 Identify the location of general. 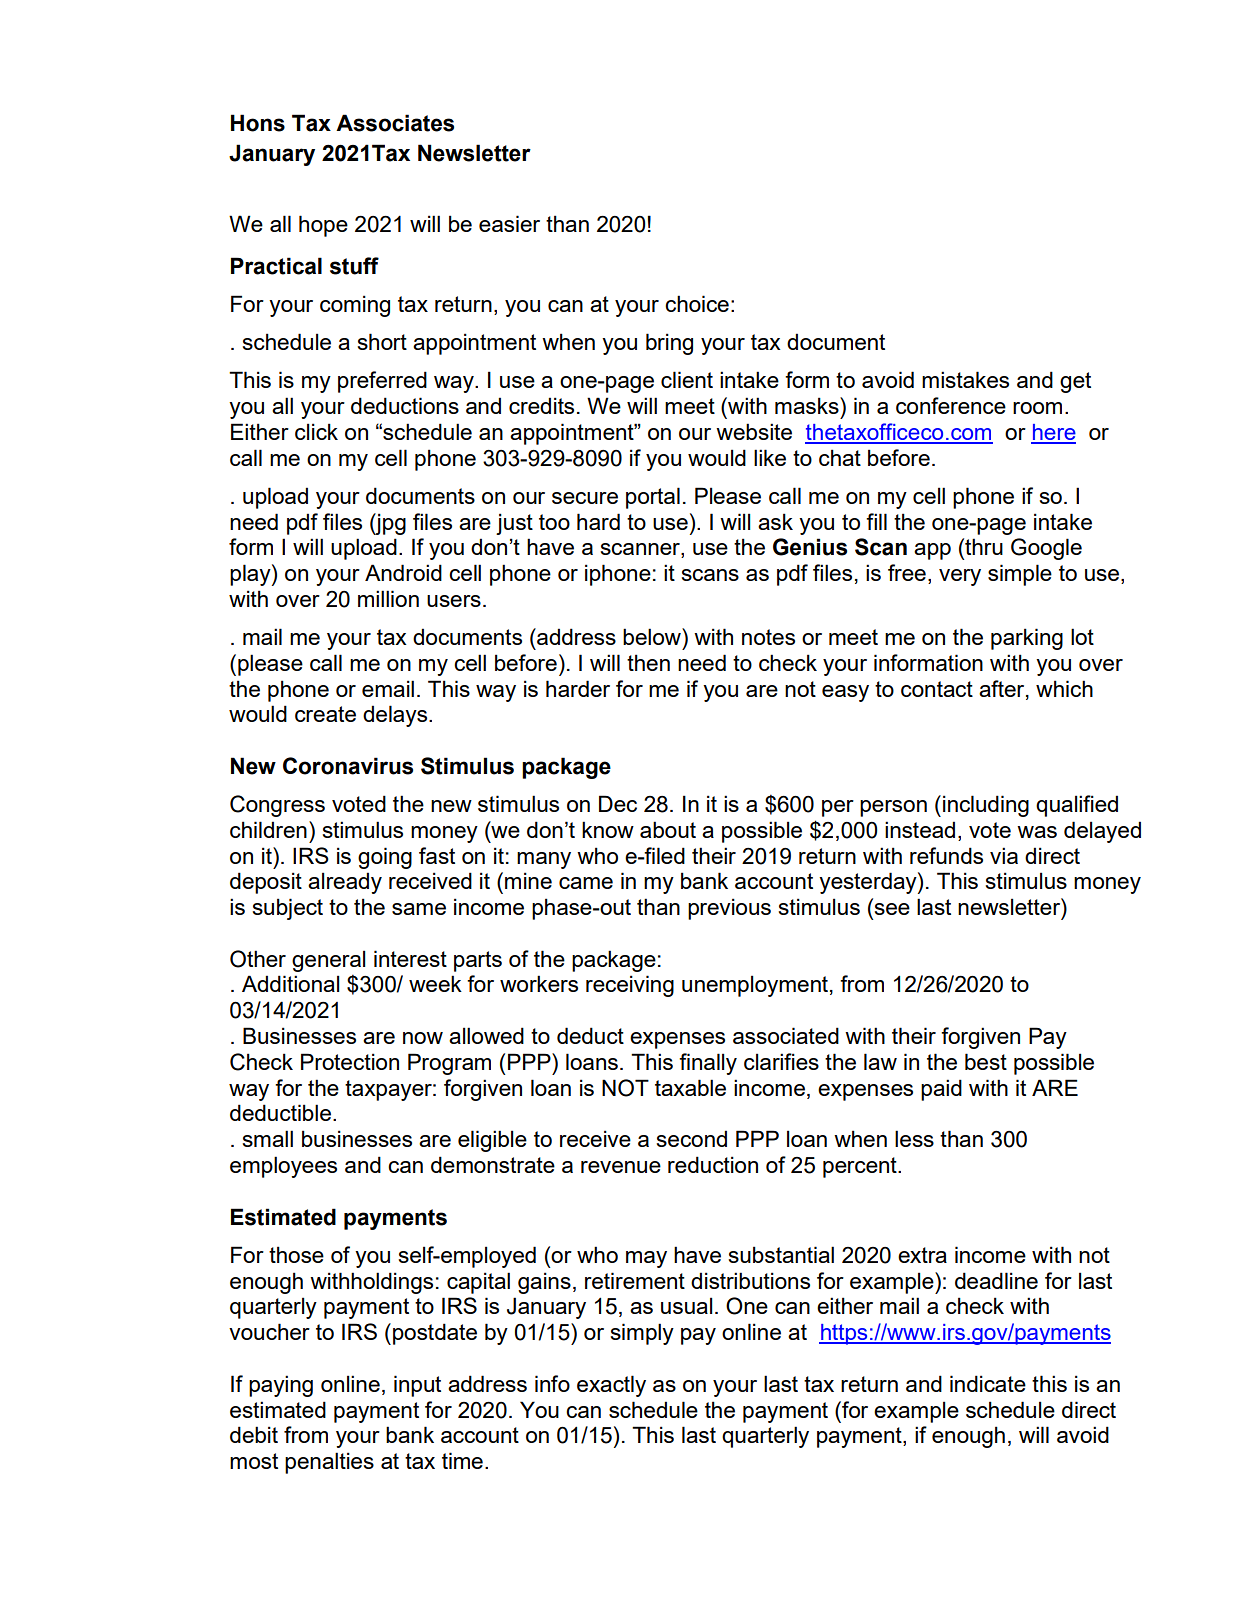
(328, 961).
